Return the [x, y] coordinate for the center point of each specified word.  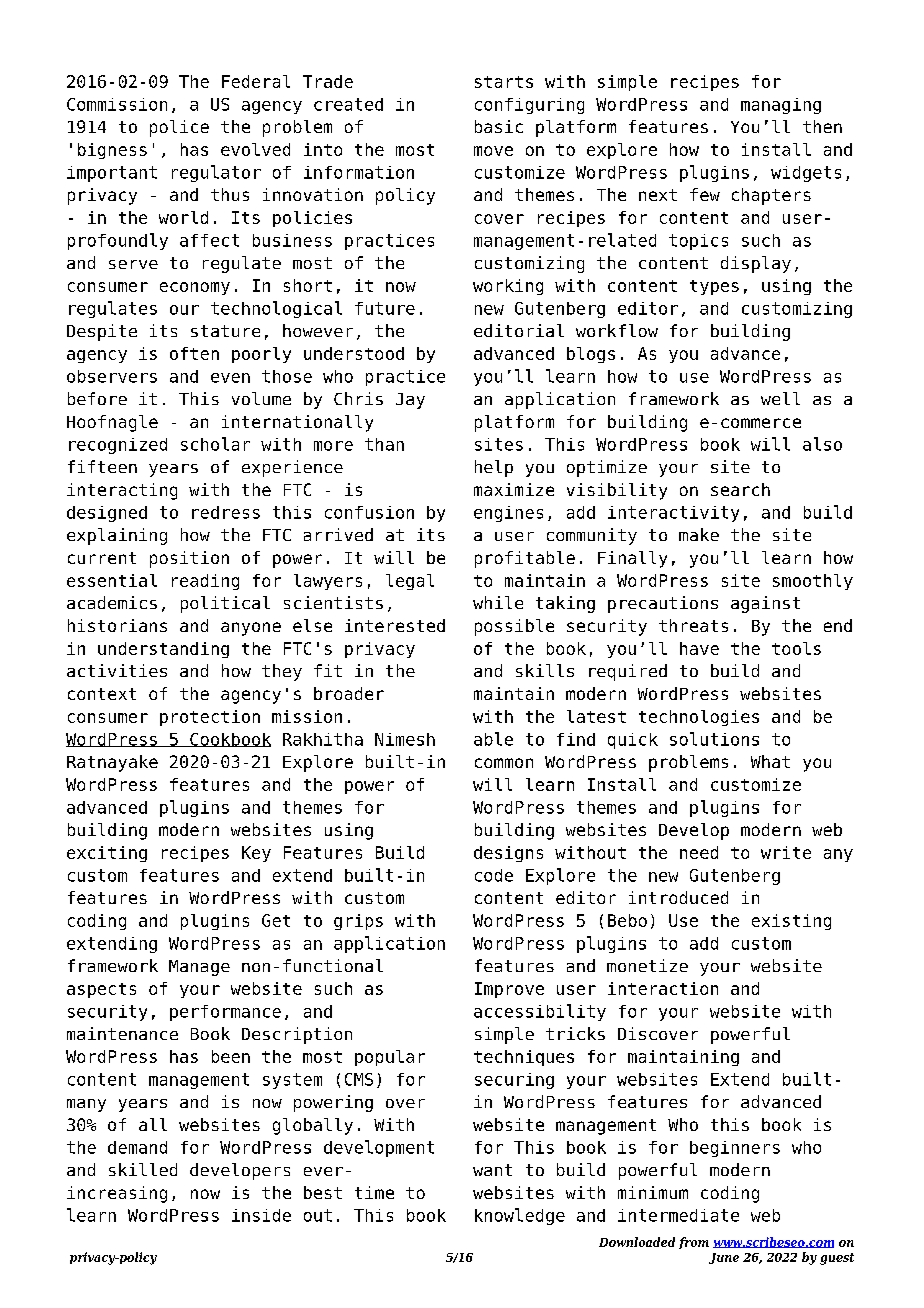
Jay [410, 401]
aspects [101, 990]
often [194, 353]
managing [781, 106]
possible [514, 627]
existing [791, 922]
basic [499, 126]
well [780, 398]
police [179, 128]
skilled [143, 1169]
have [699, 648]
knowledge [520, 1216]
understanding [163, 650]
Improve [509, 990]
